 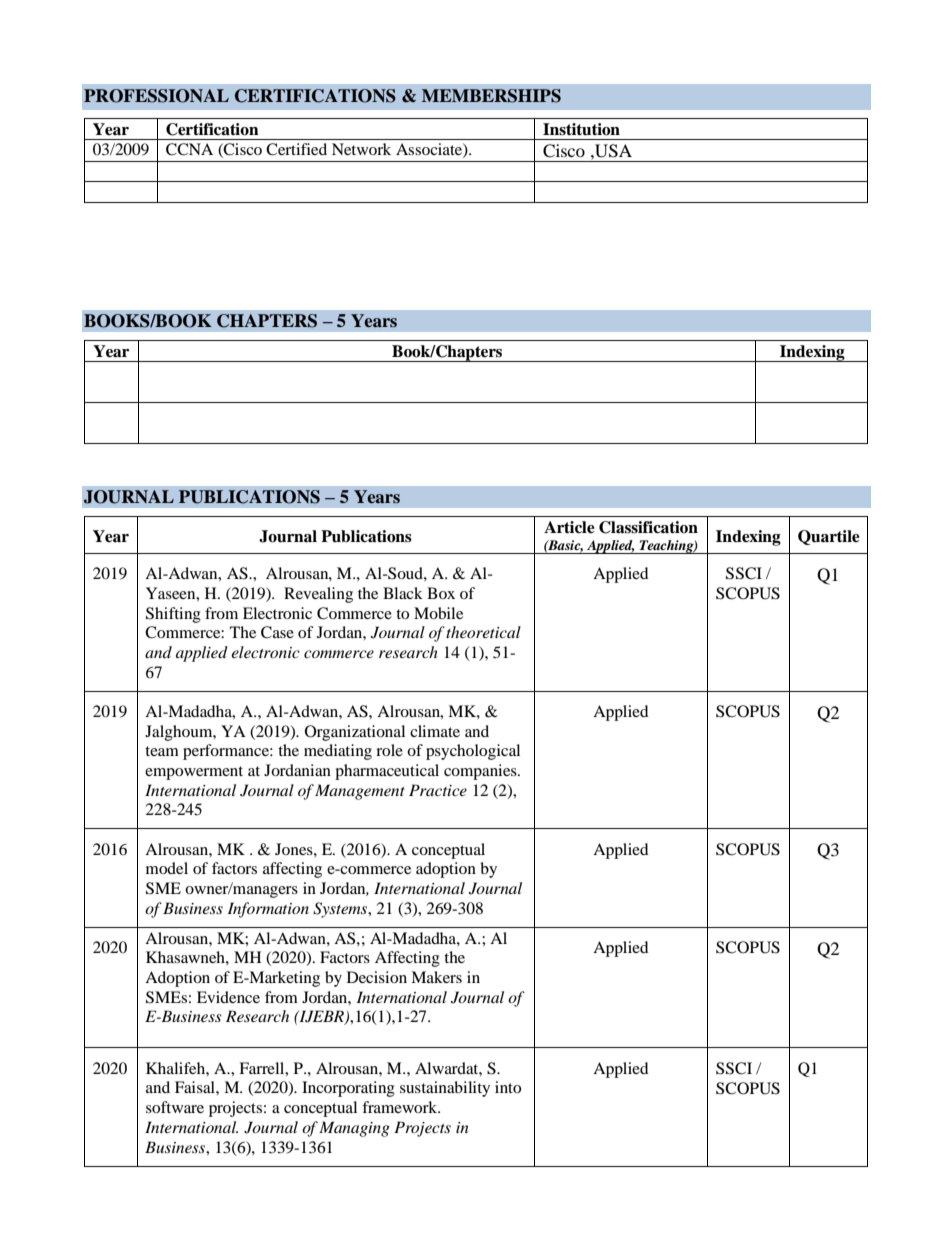 What do you see at coordinates (481, 772) in the screenshot?
I see `companies` at bounding box center [481, 772].
